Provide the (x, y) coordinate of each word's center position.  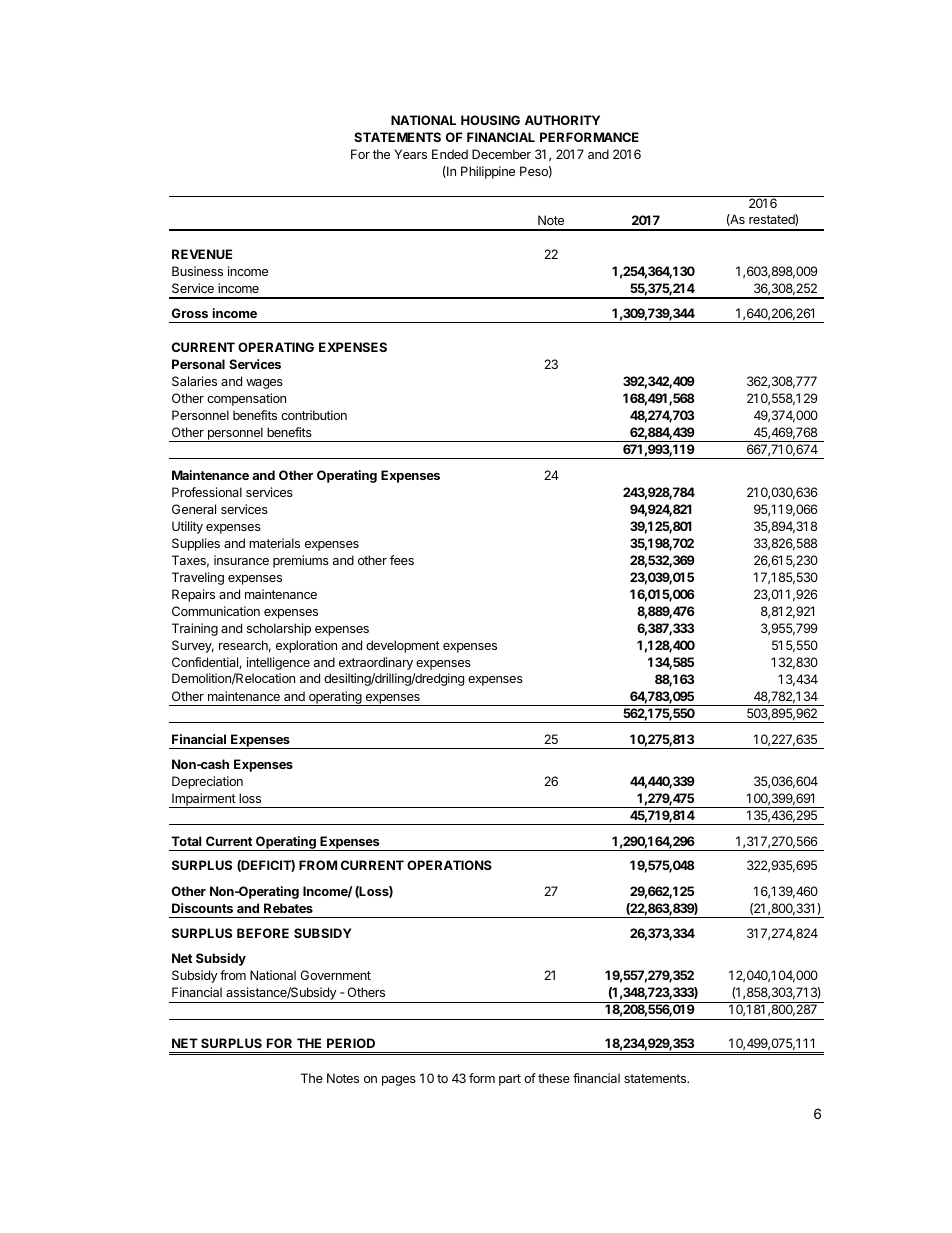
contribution (314, 415)
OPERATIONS (449, 865)
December (501, 154)
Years (410, 154)
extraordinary (376, 663)
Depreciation (207, 782)
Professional (207, 492)
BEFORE (263, 933)
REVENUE (202, 254)
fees (402, 560)
